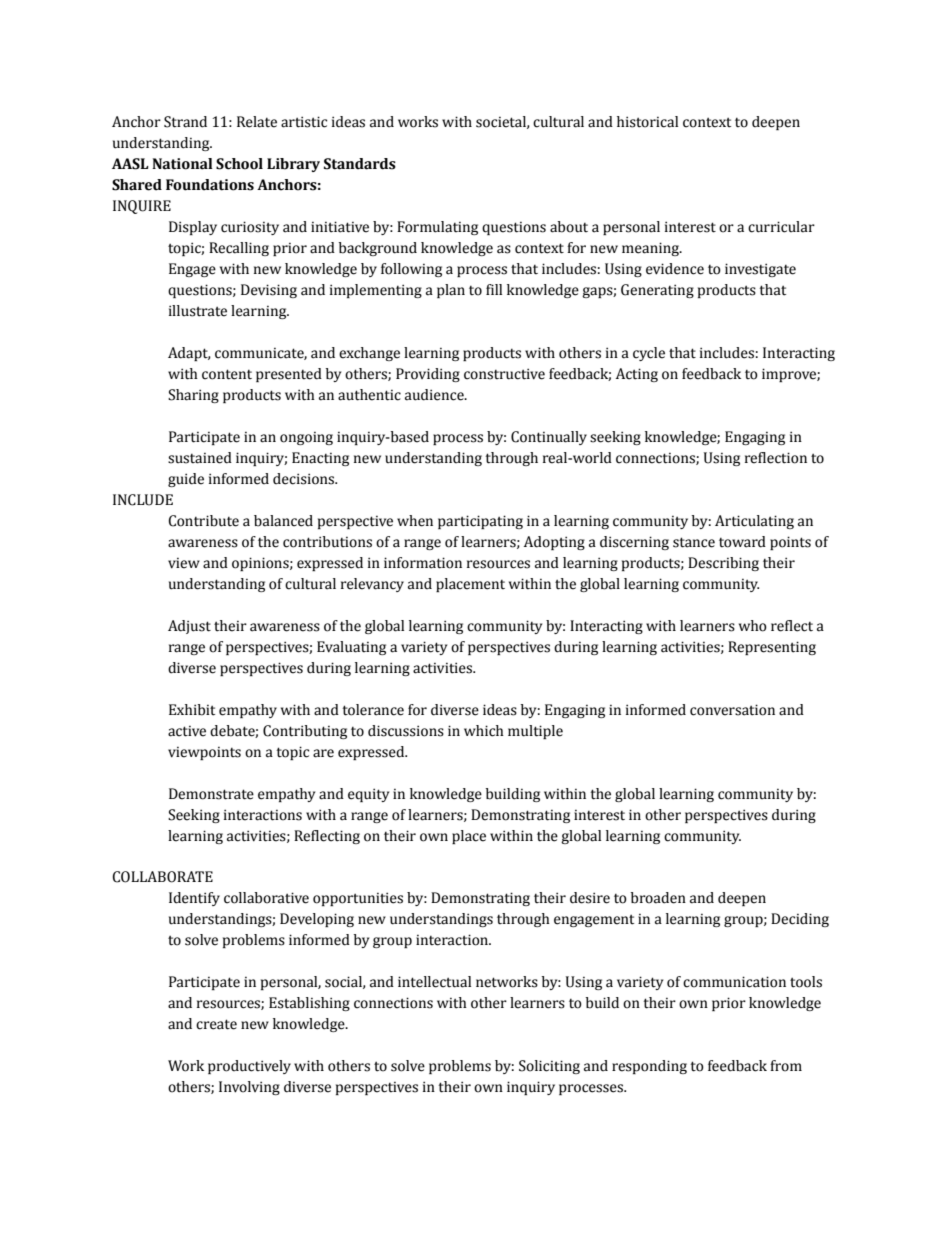 The height and width of the screenshot is (1233, 952). What do you see at coordinates (189, 627) in the screenshot?
I see `Adjust` at bounding box center [189, 627].
